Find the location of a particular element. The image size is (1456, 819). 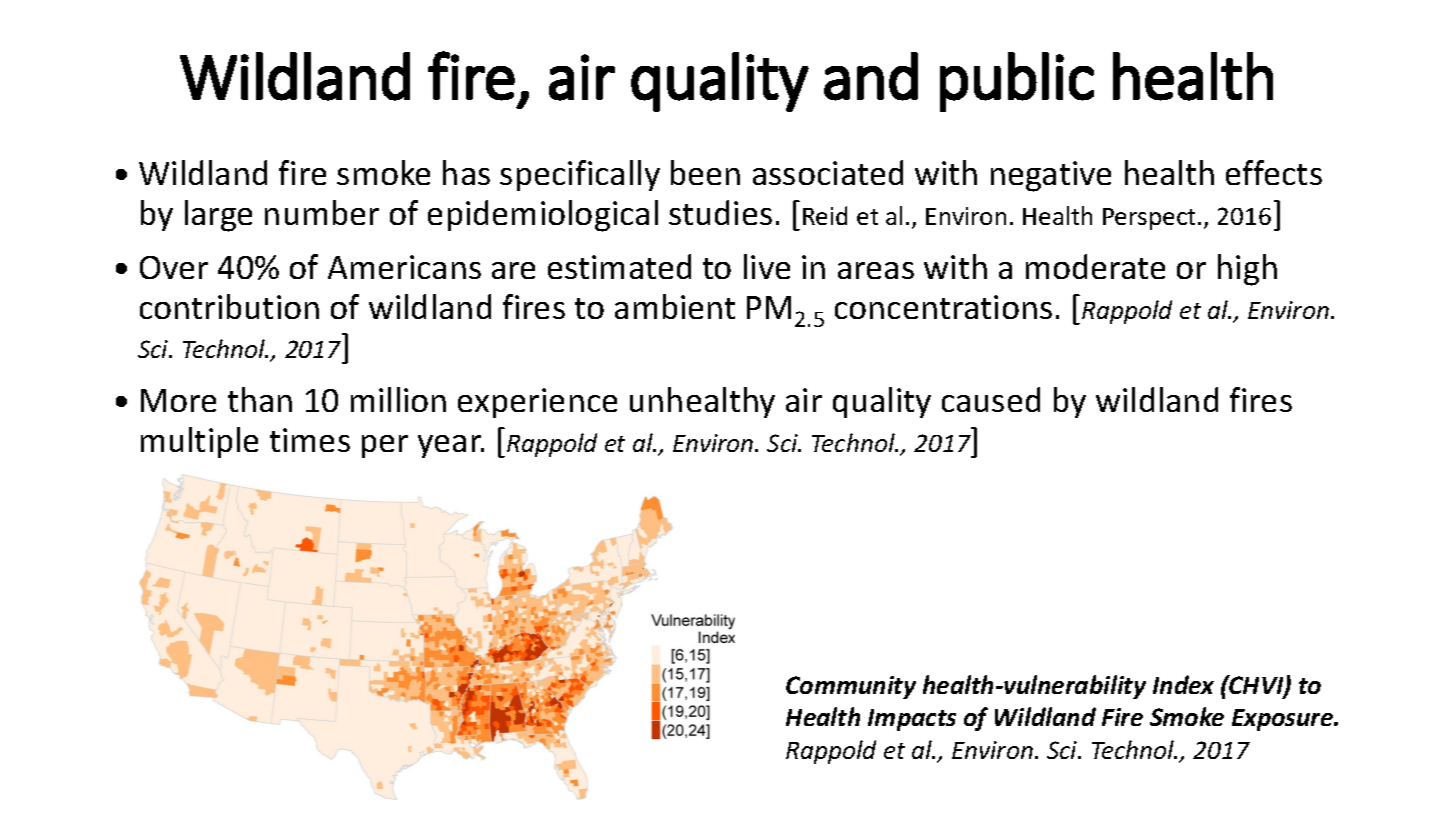

Index is located at coordinates (1183, 684).
